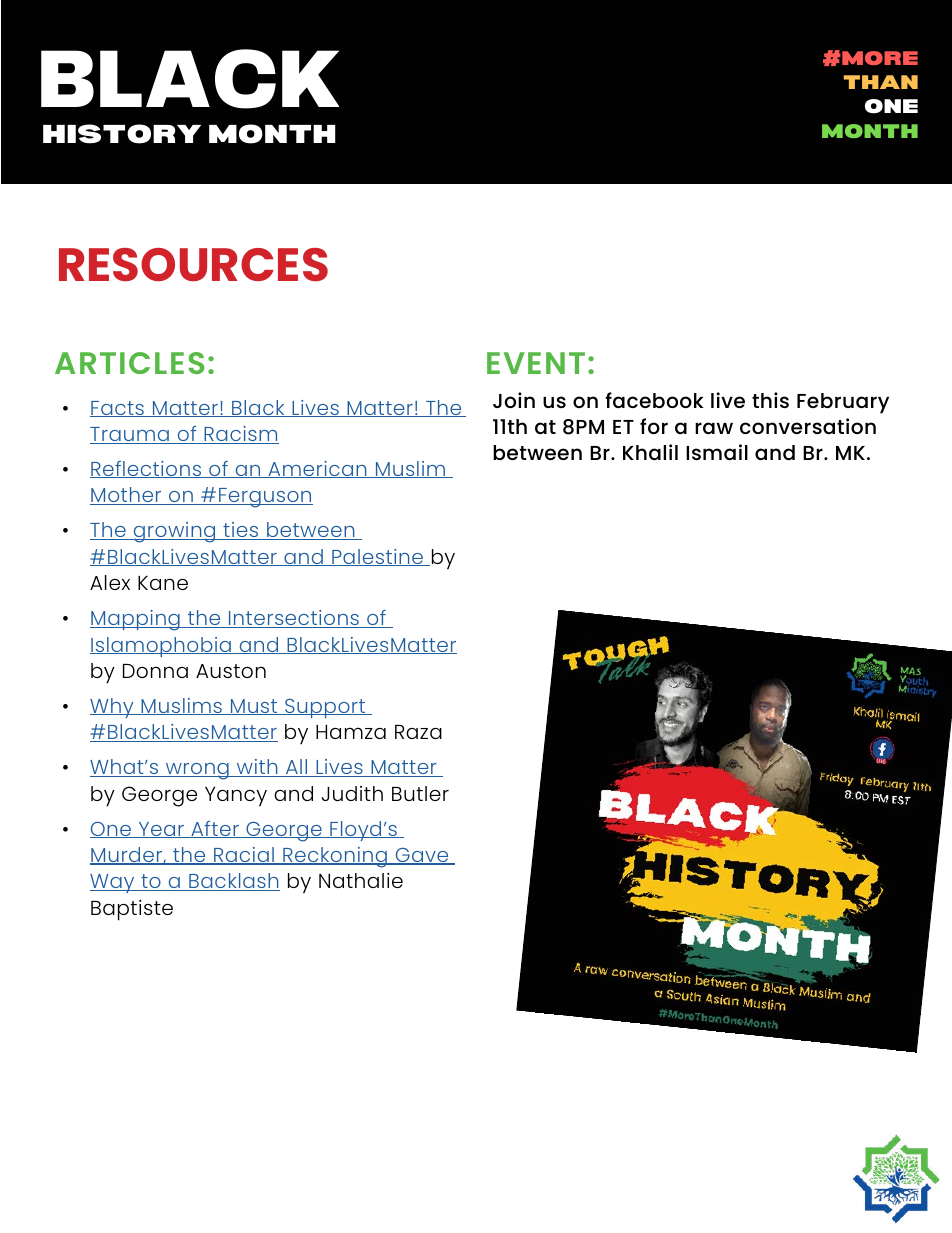  I want to click on HISTORY, so click(122, 134).
